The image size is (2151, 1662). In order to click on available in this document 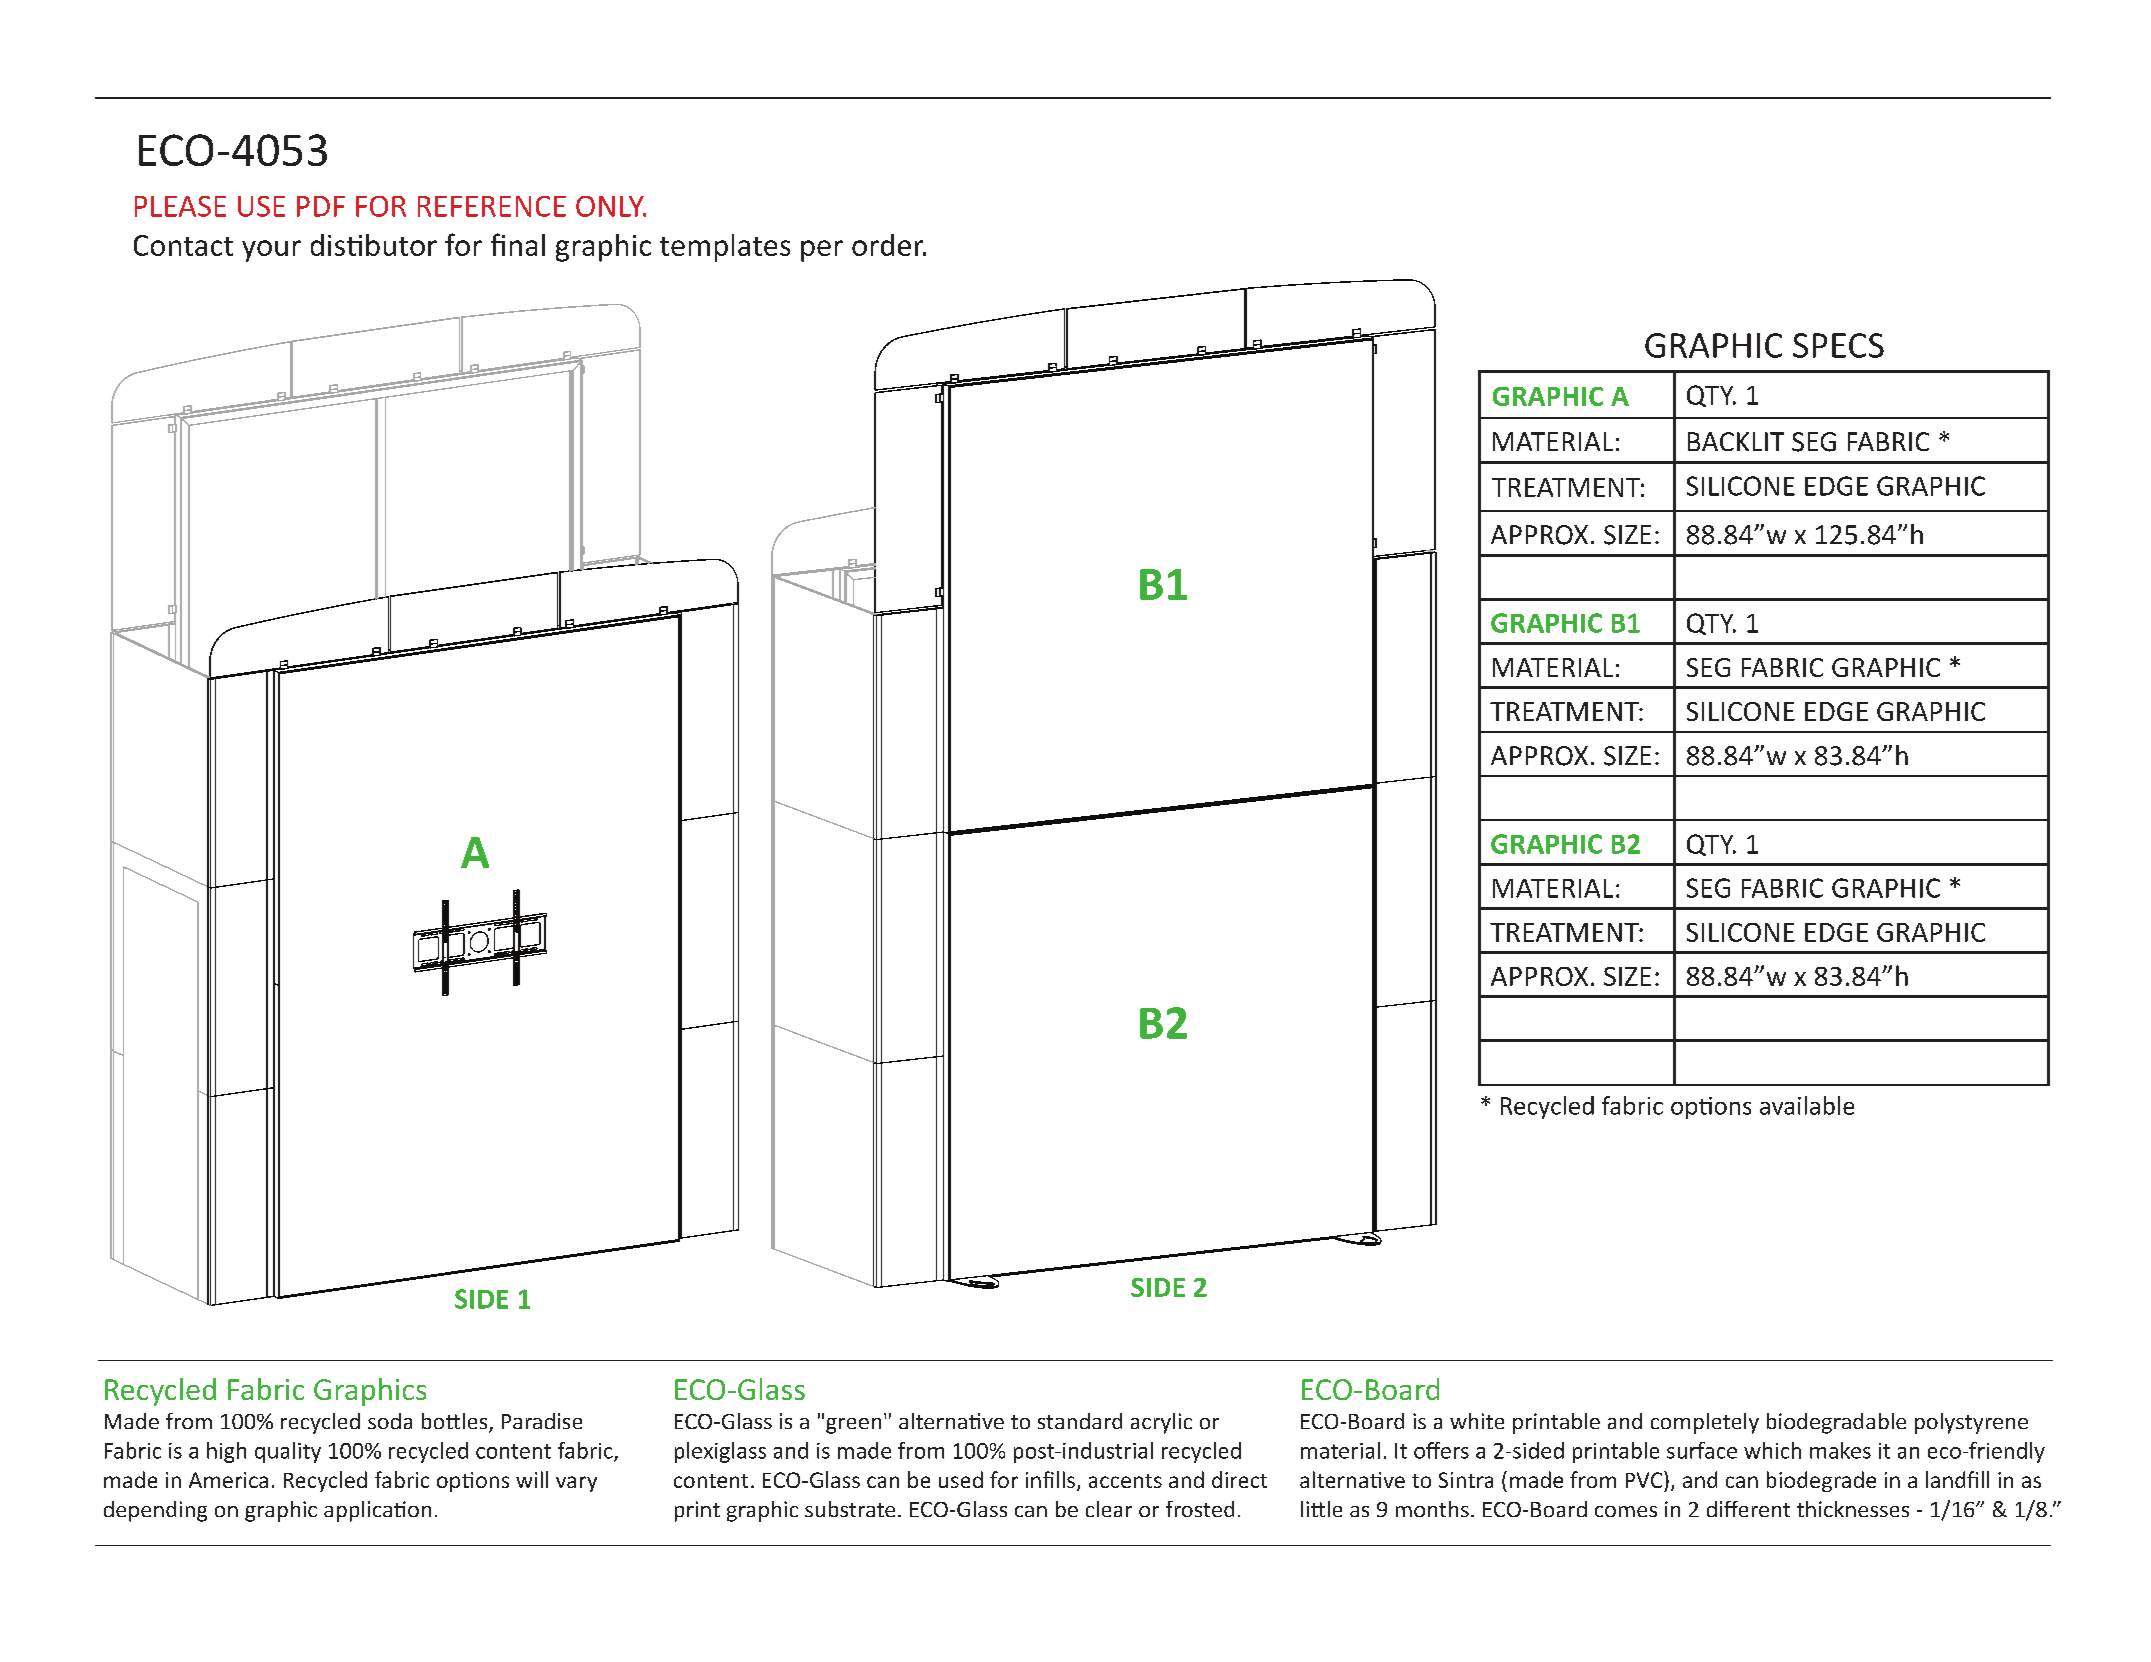, I will do `click(1807, 1105)`.
